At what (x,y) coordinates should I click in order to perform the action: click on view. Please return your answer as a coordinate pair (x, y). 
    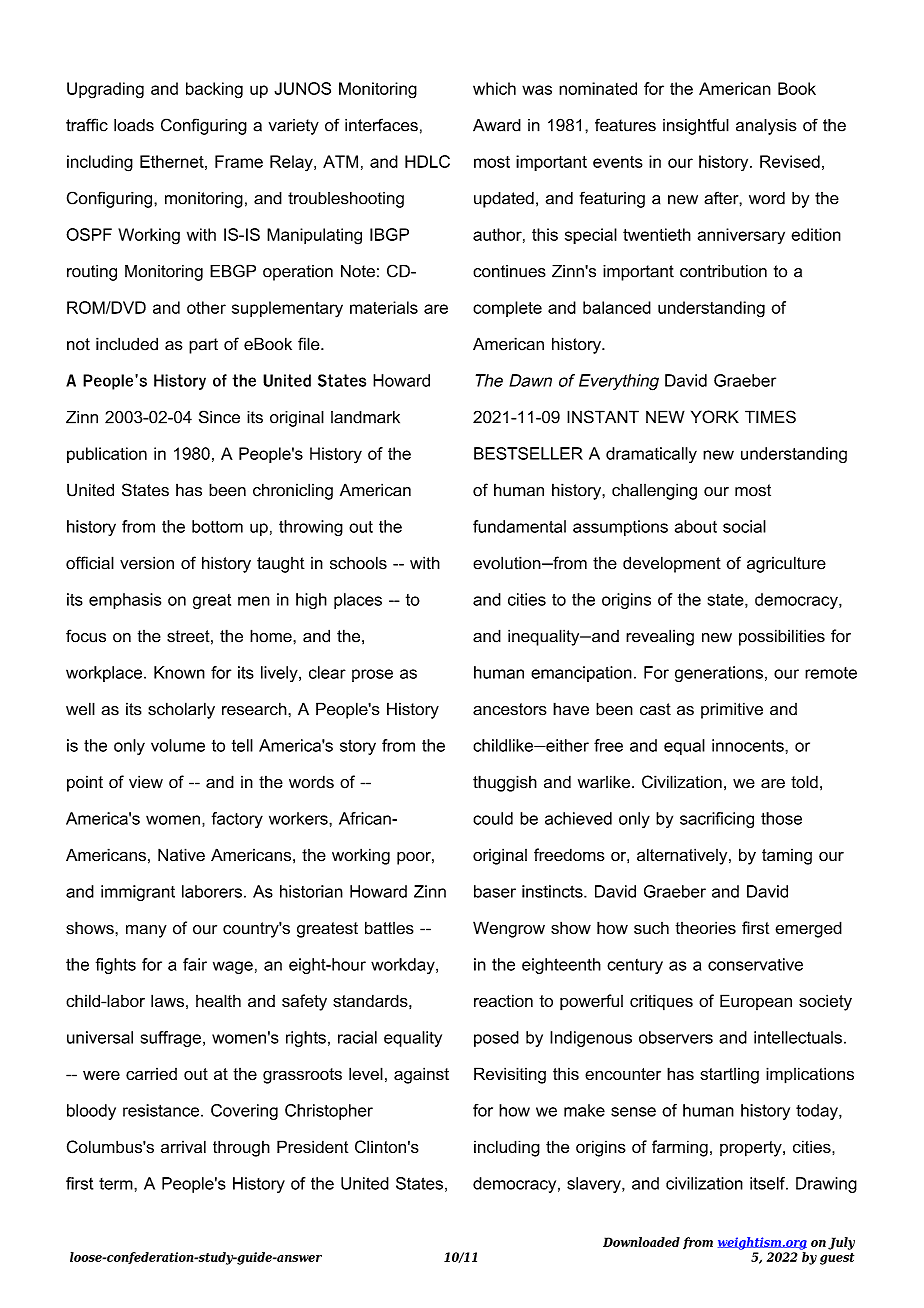
    Looking at the image, I should click on (146, 782).
